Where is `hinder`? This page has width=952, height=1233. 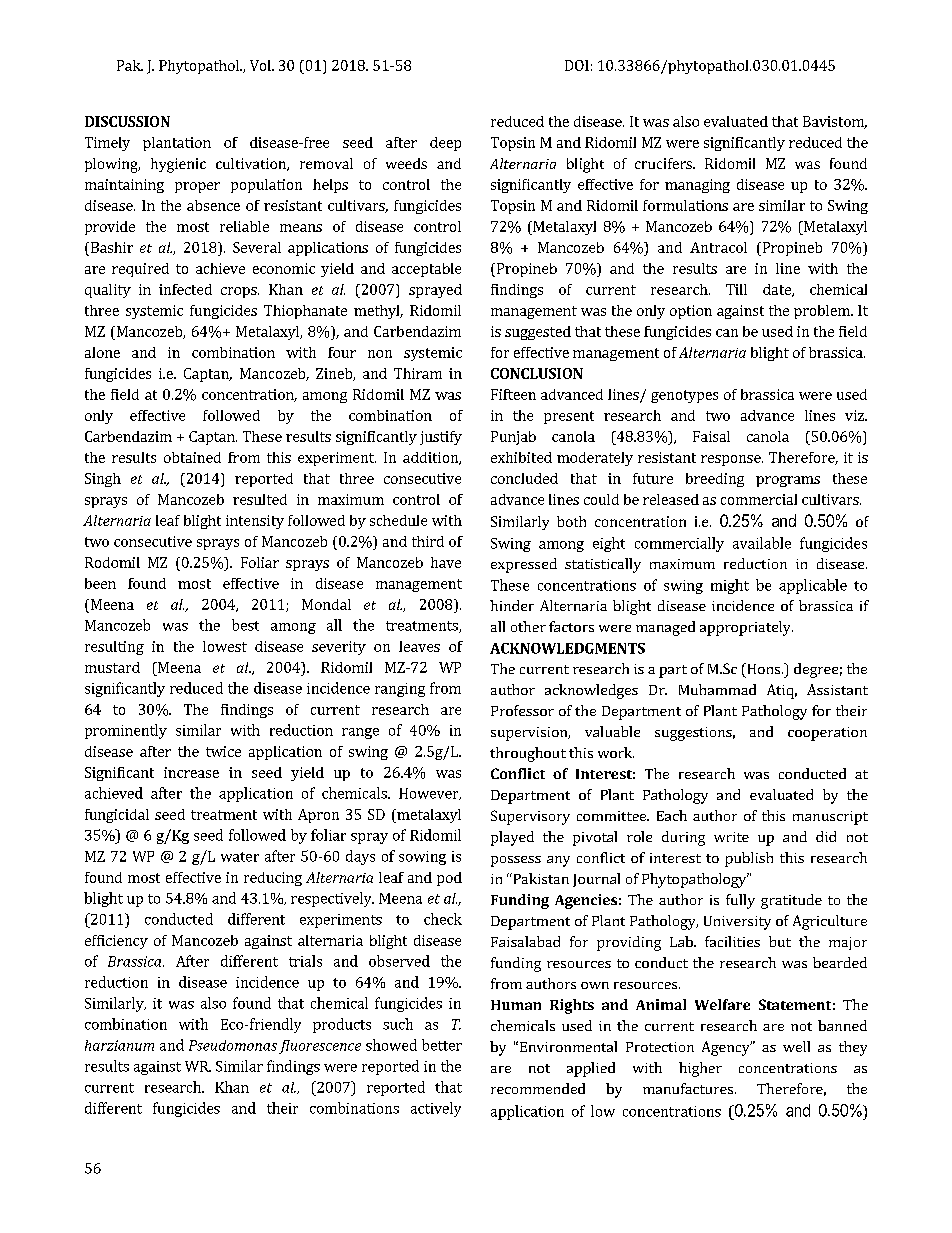 hinder is located at coordinates (512, 605).
